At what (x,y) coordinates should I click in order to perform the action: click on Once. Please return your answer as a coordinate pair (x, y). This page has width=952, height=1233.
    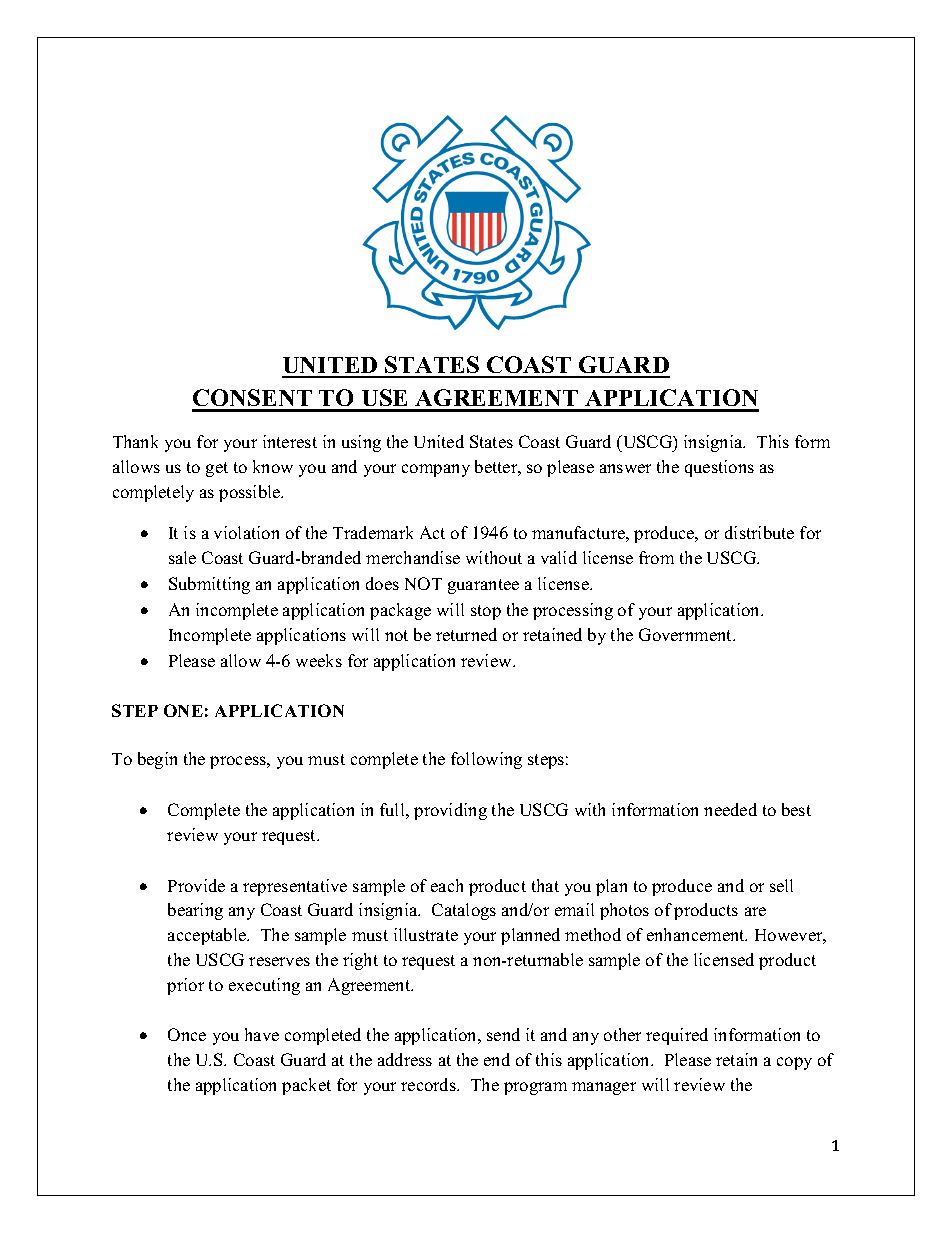
    Looking at the image, I should click on (187, 1034).
